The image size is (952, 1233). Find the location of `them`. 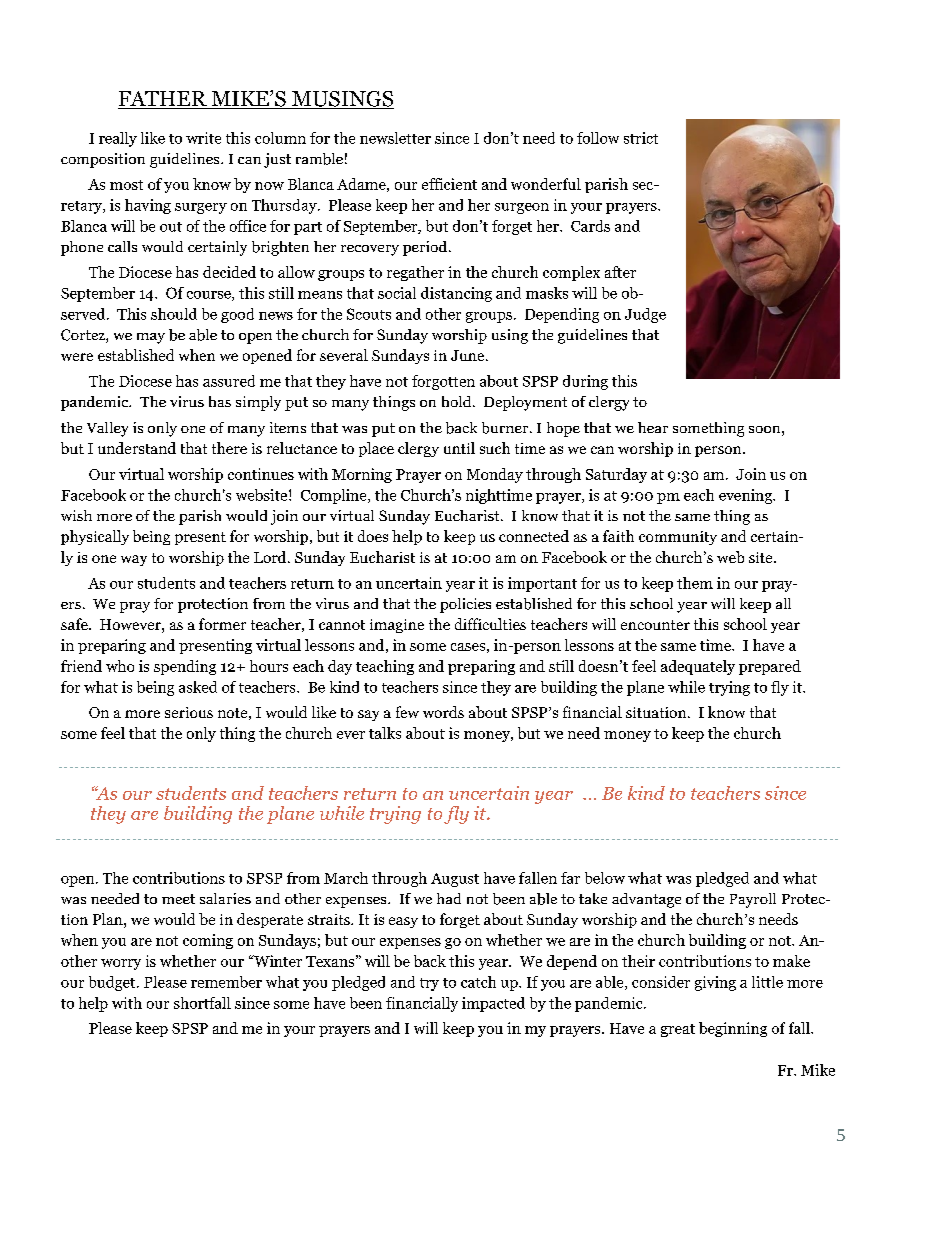

them is located at coordinates (695, 583).
